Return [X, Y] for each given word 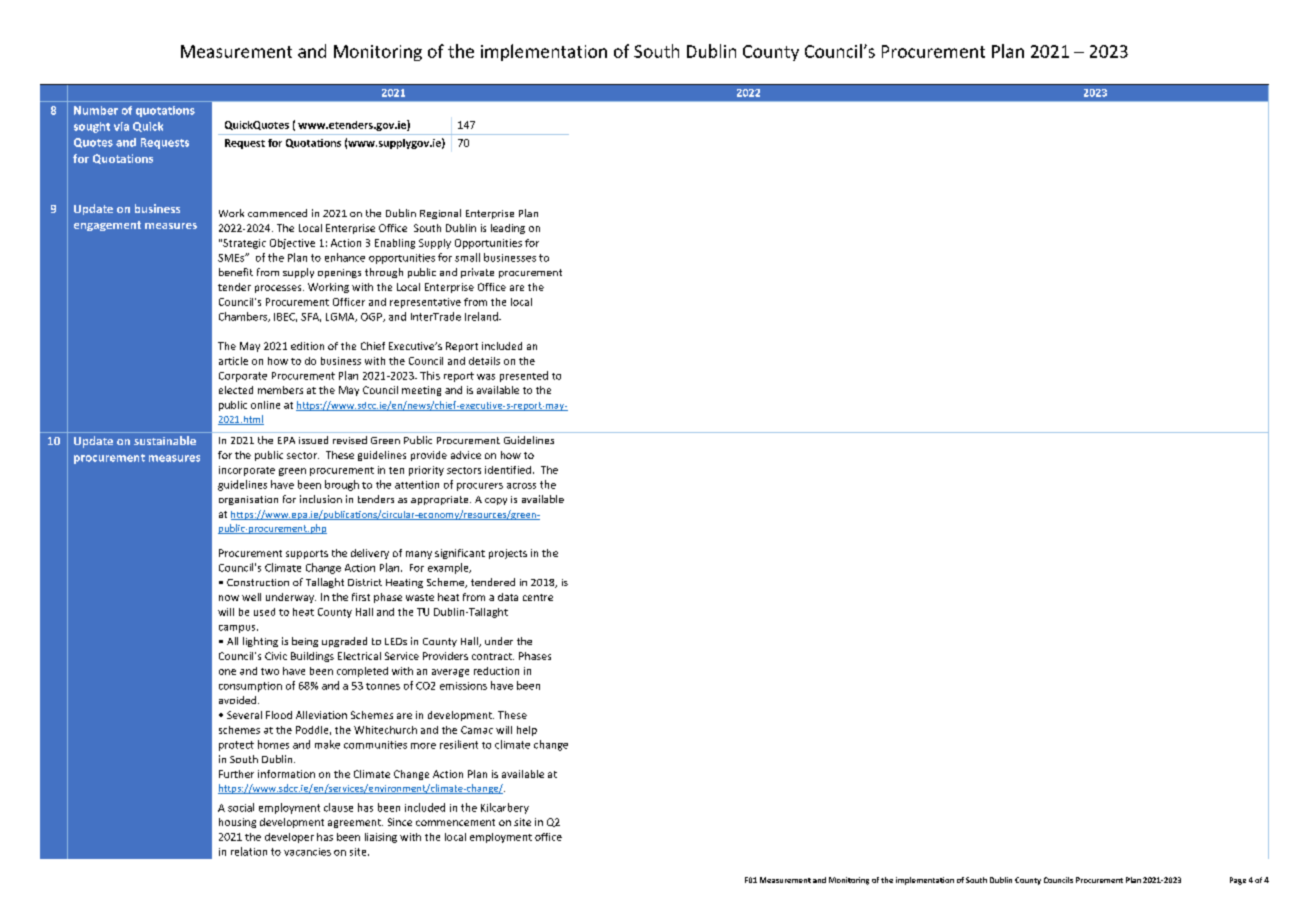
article [233, 361]
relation [249, 851]
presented [524, 376]
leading [508, 229]
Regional [440, 214]
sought [92, 127]
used [264, 612]
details [484, 361]
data [508, 597]
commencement [455, 822]
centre [538, 597]
